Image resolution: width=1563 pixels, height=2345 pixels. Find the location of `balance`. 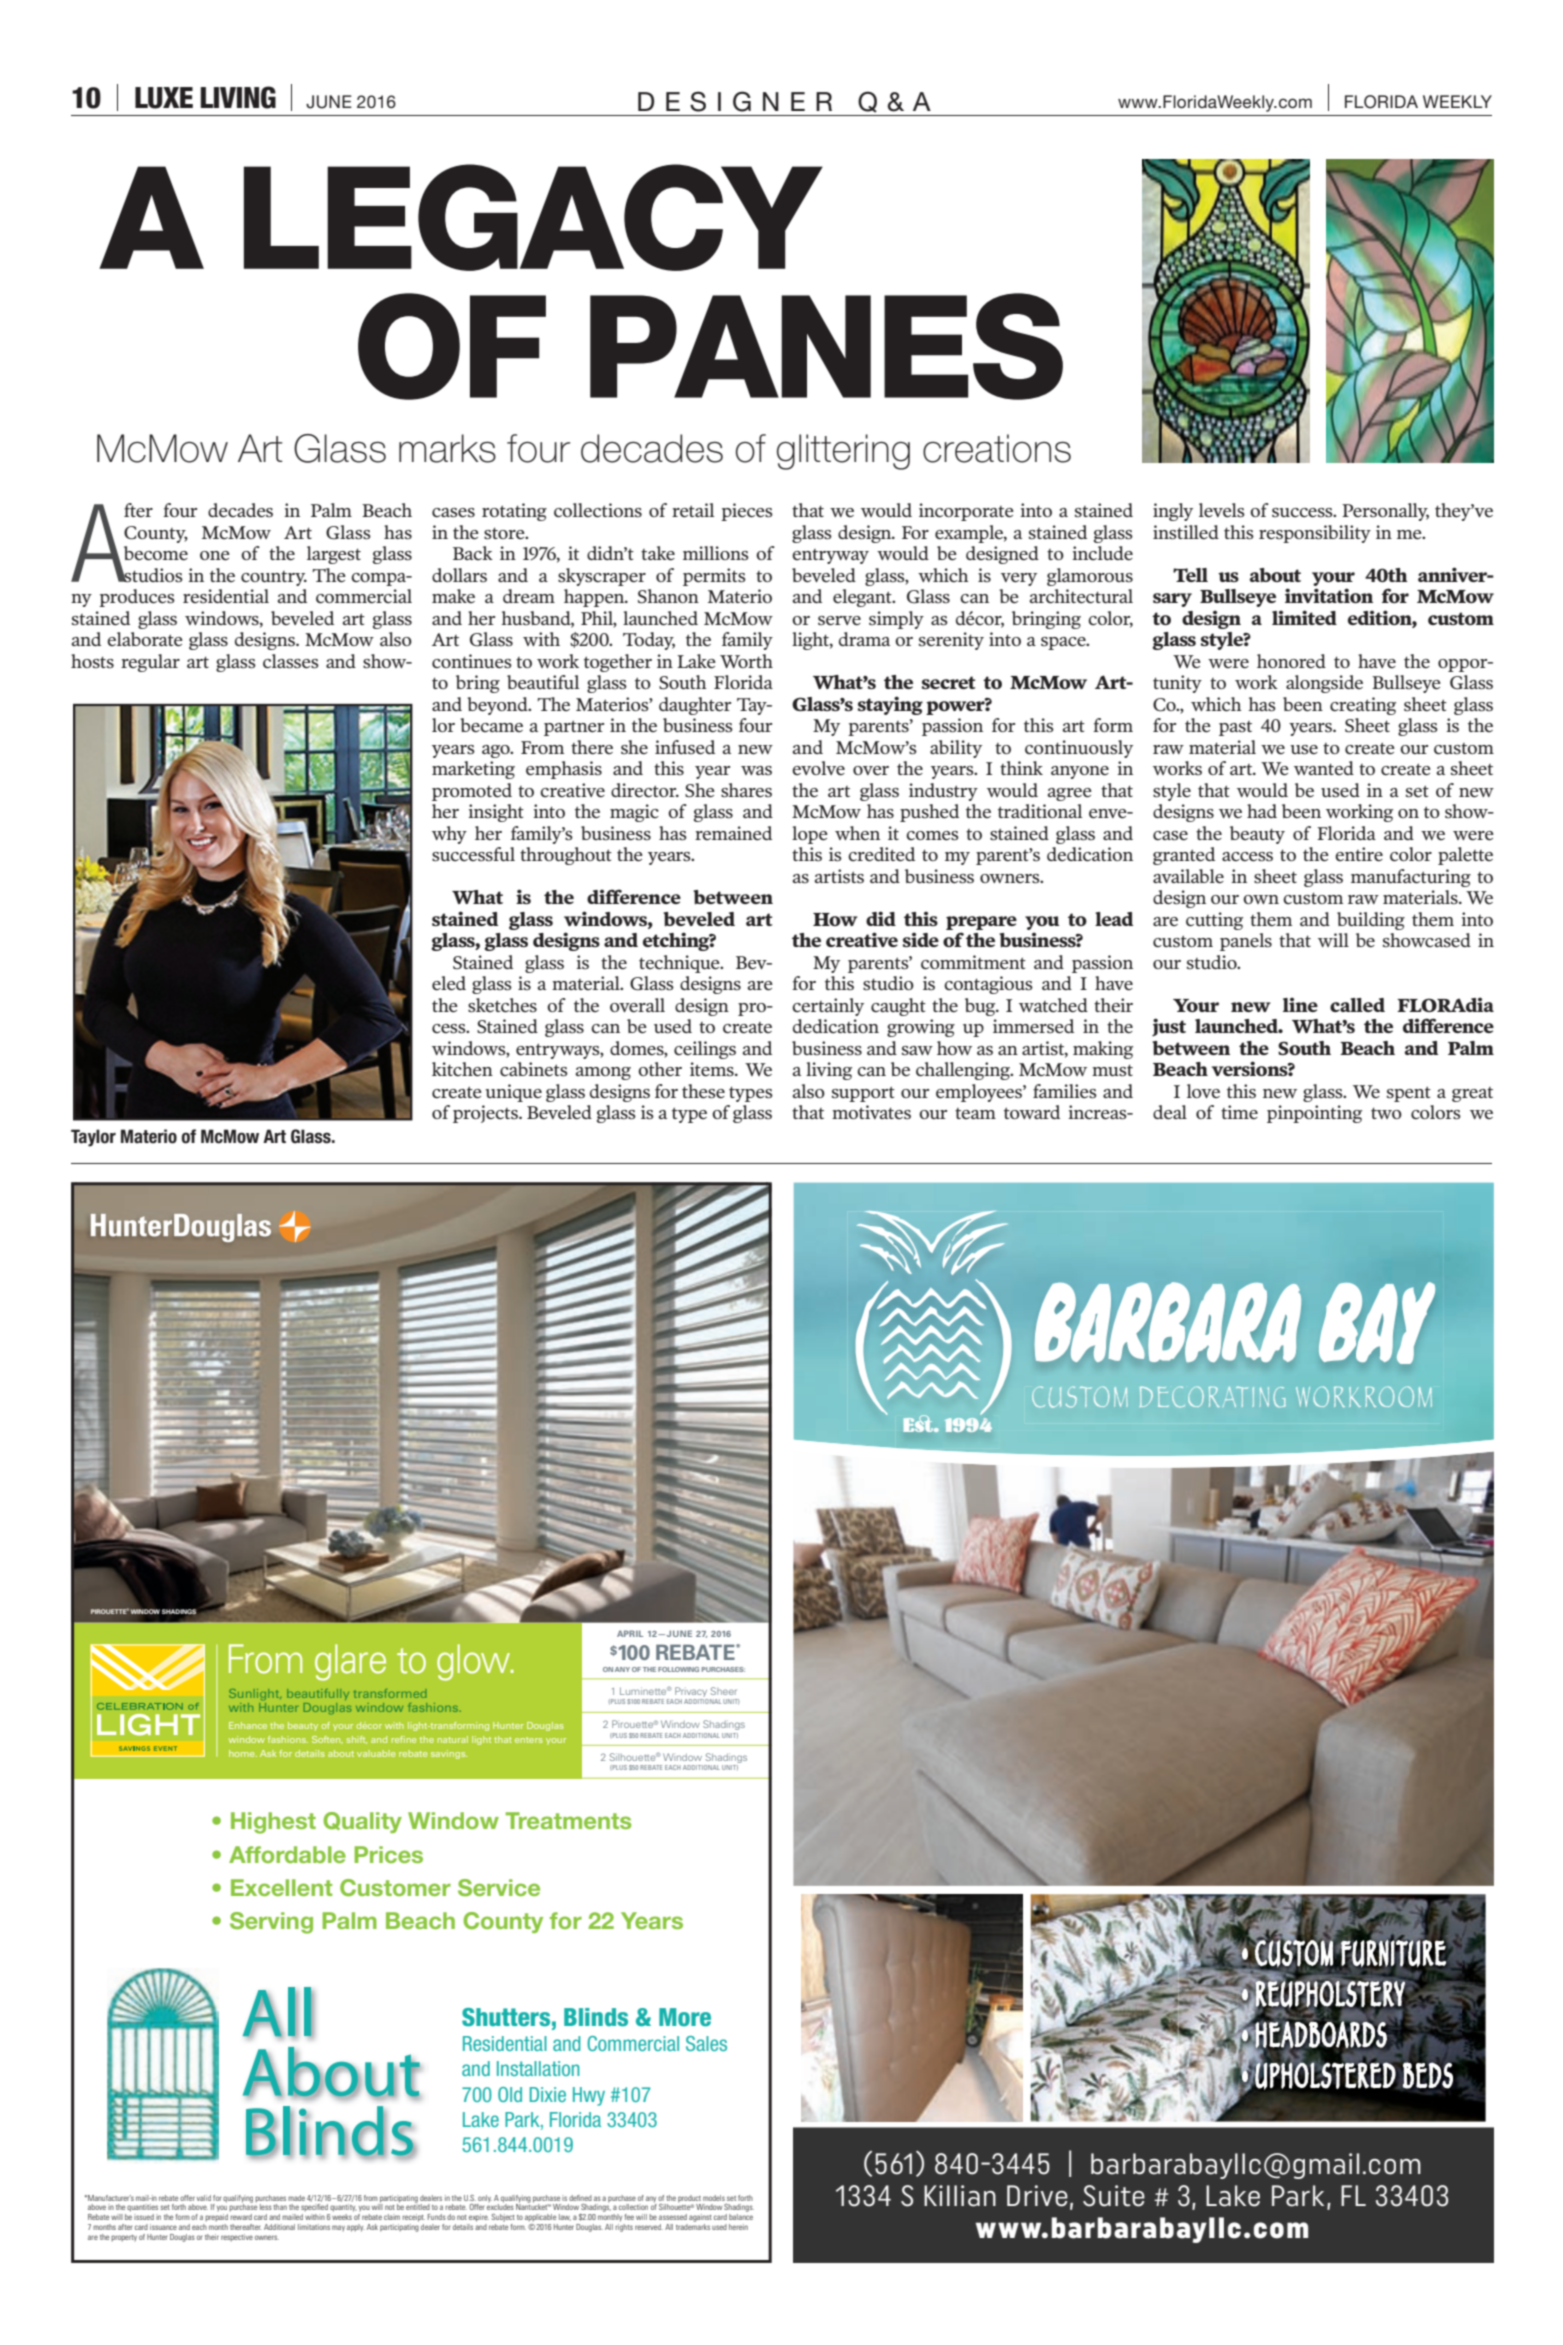

balance is located at coordinates (741, 2217).
